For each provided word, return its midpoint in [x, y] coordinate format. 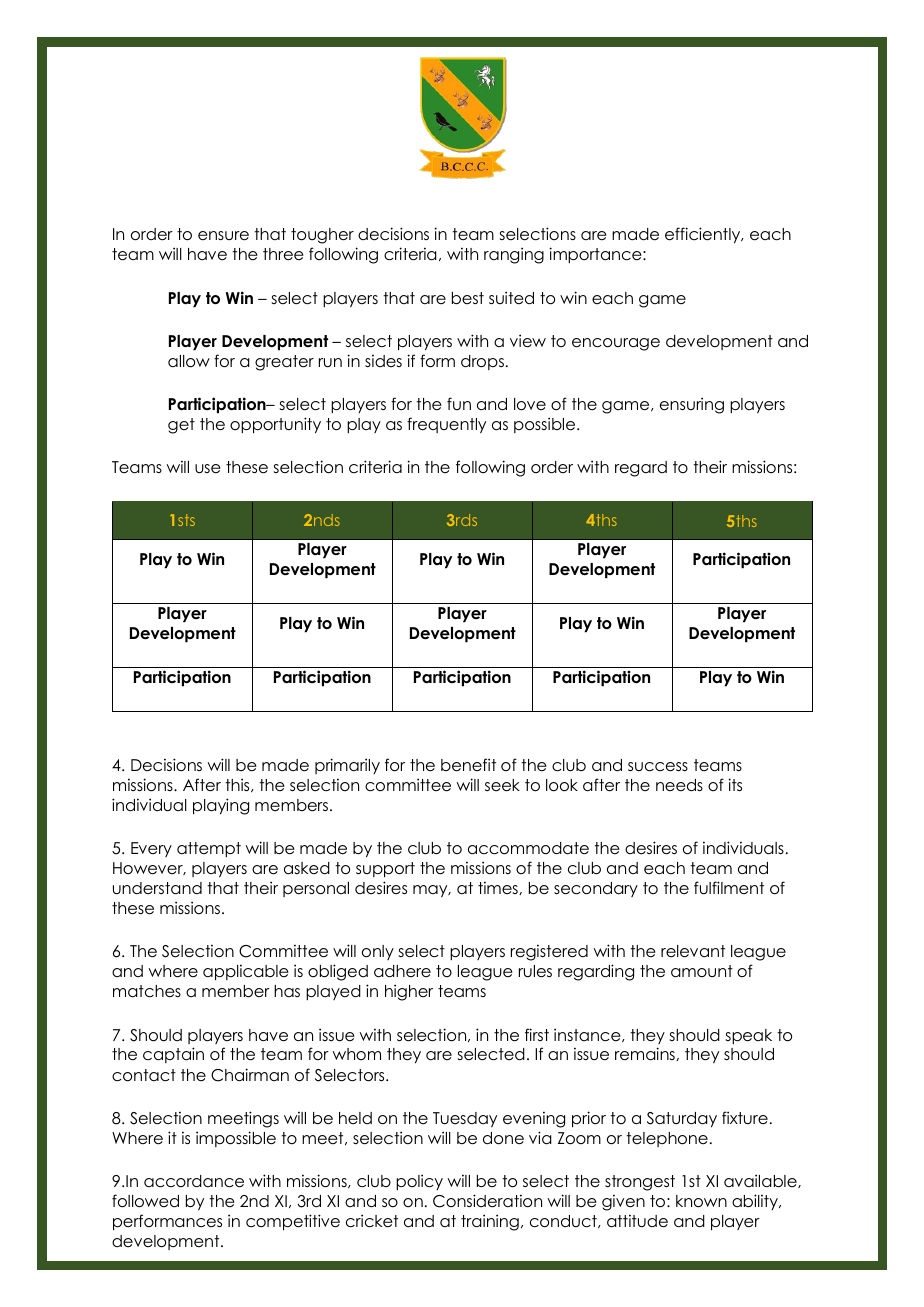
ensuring [692, 405]
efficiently [704, 235]
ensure [223, 236]
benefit [468, 765]
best [468, 298]
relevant [693, 951]
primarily [347, 766]
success [658, 767]
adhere [402, 971]
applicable [246, 972]
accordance [194, 1181]
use [208, 469]
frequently [446, 425]
